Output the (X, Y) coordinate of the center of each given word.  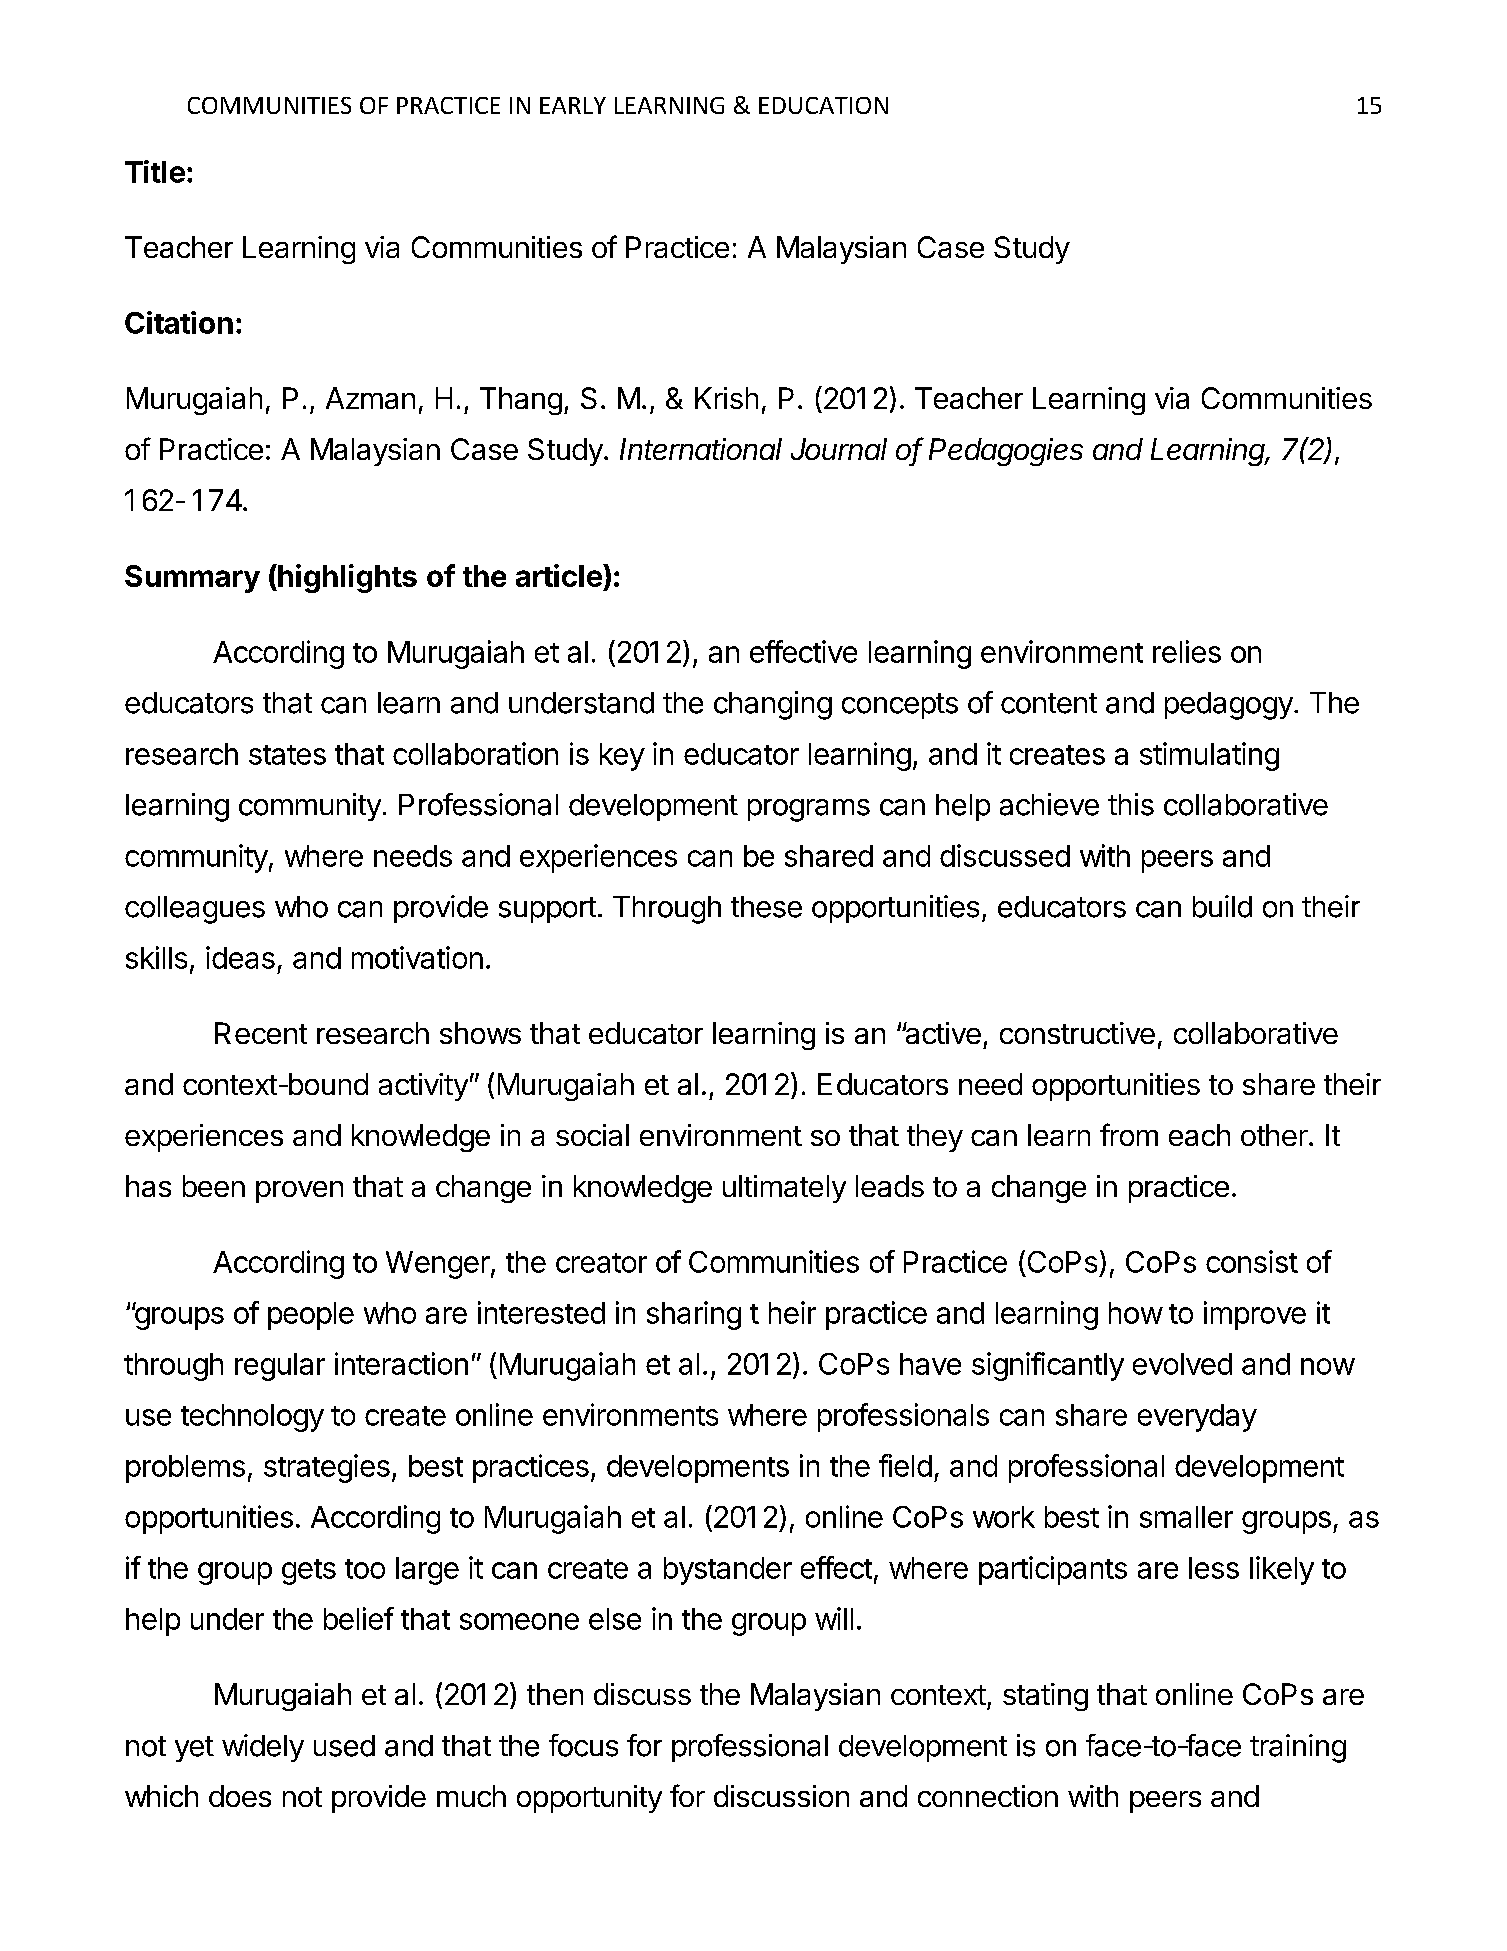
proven (299, 1192)
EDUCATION (823, 105)
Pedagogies (1006, 452)
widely (263, 1748)
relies (1187, 651)
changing (773, 705)
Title (155, 171)
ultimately (784, 1189)
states (287, 755)
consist (1252, 1261)
